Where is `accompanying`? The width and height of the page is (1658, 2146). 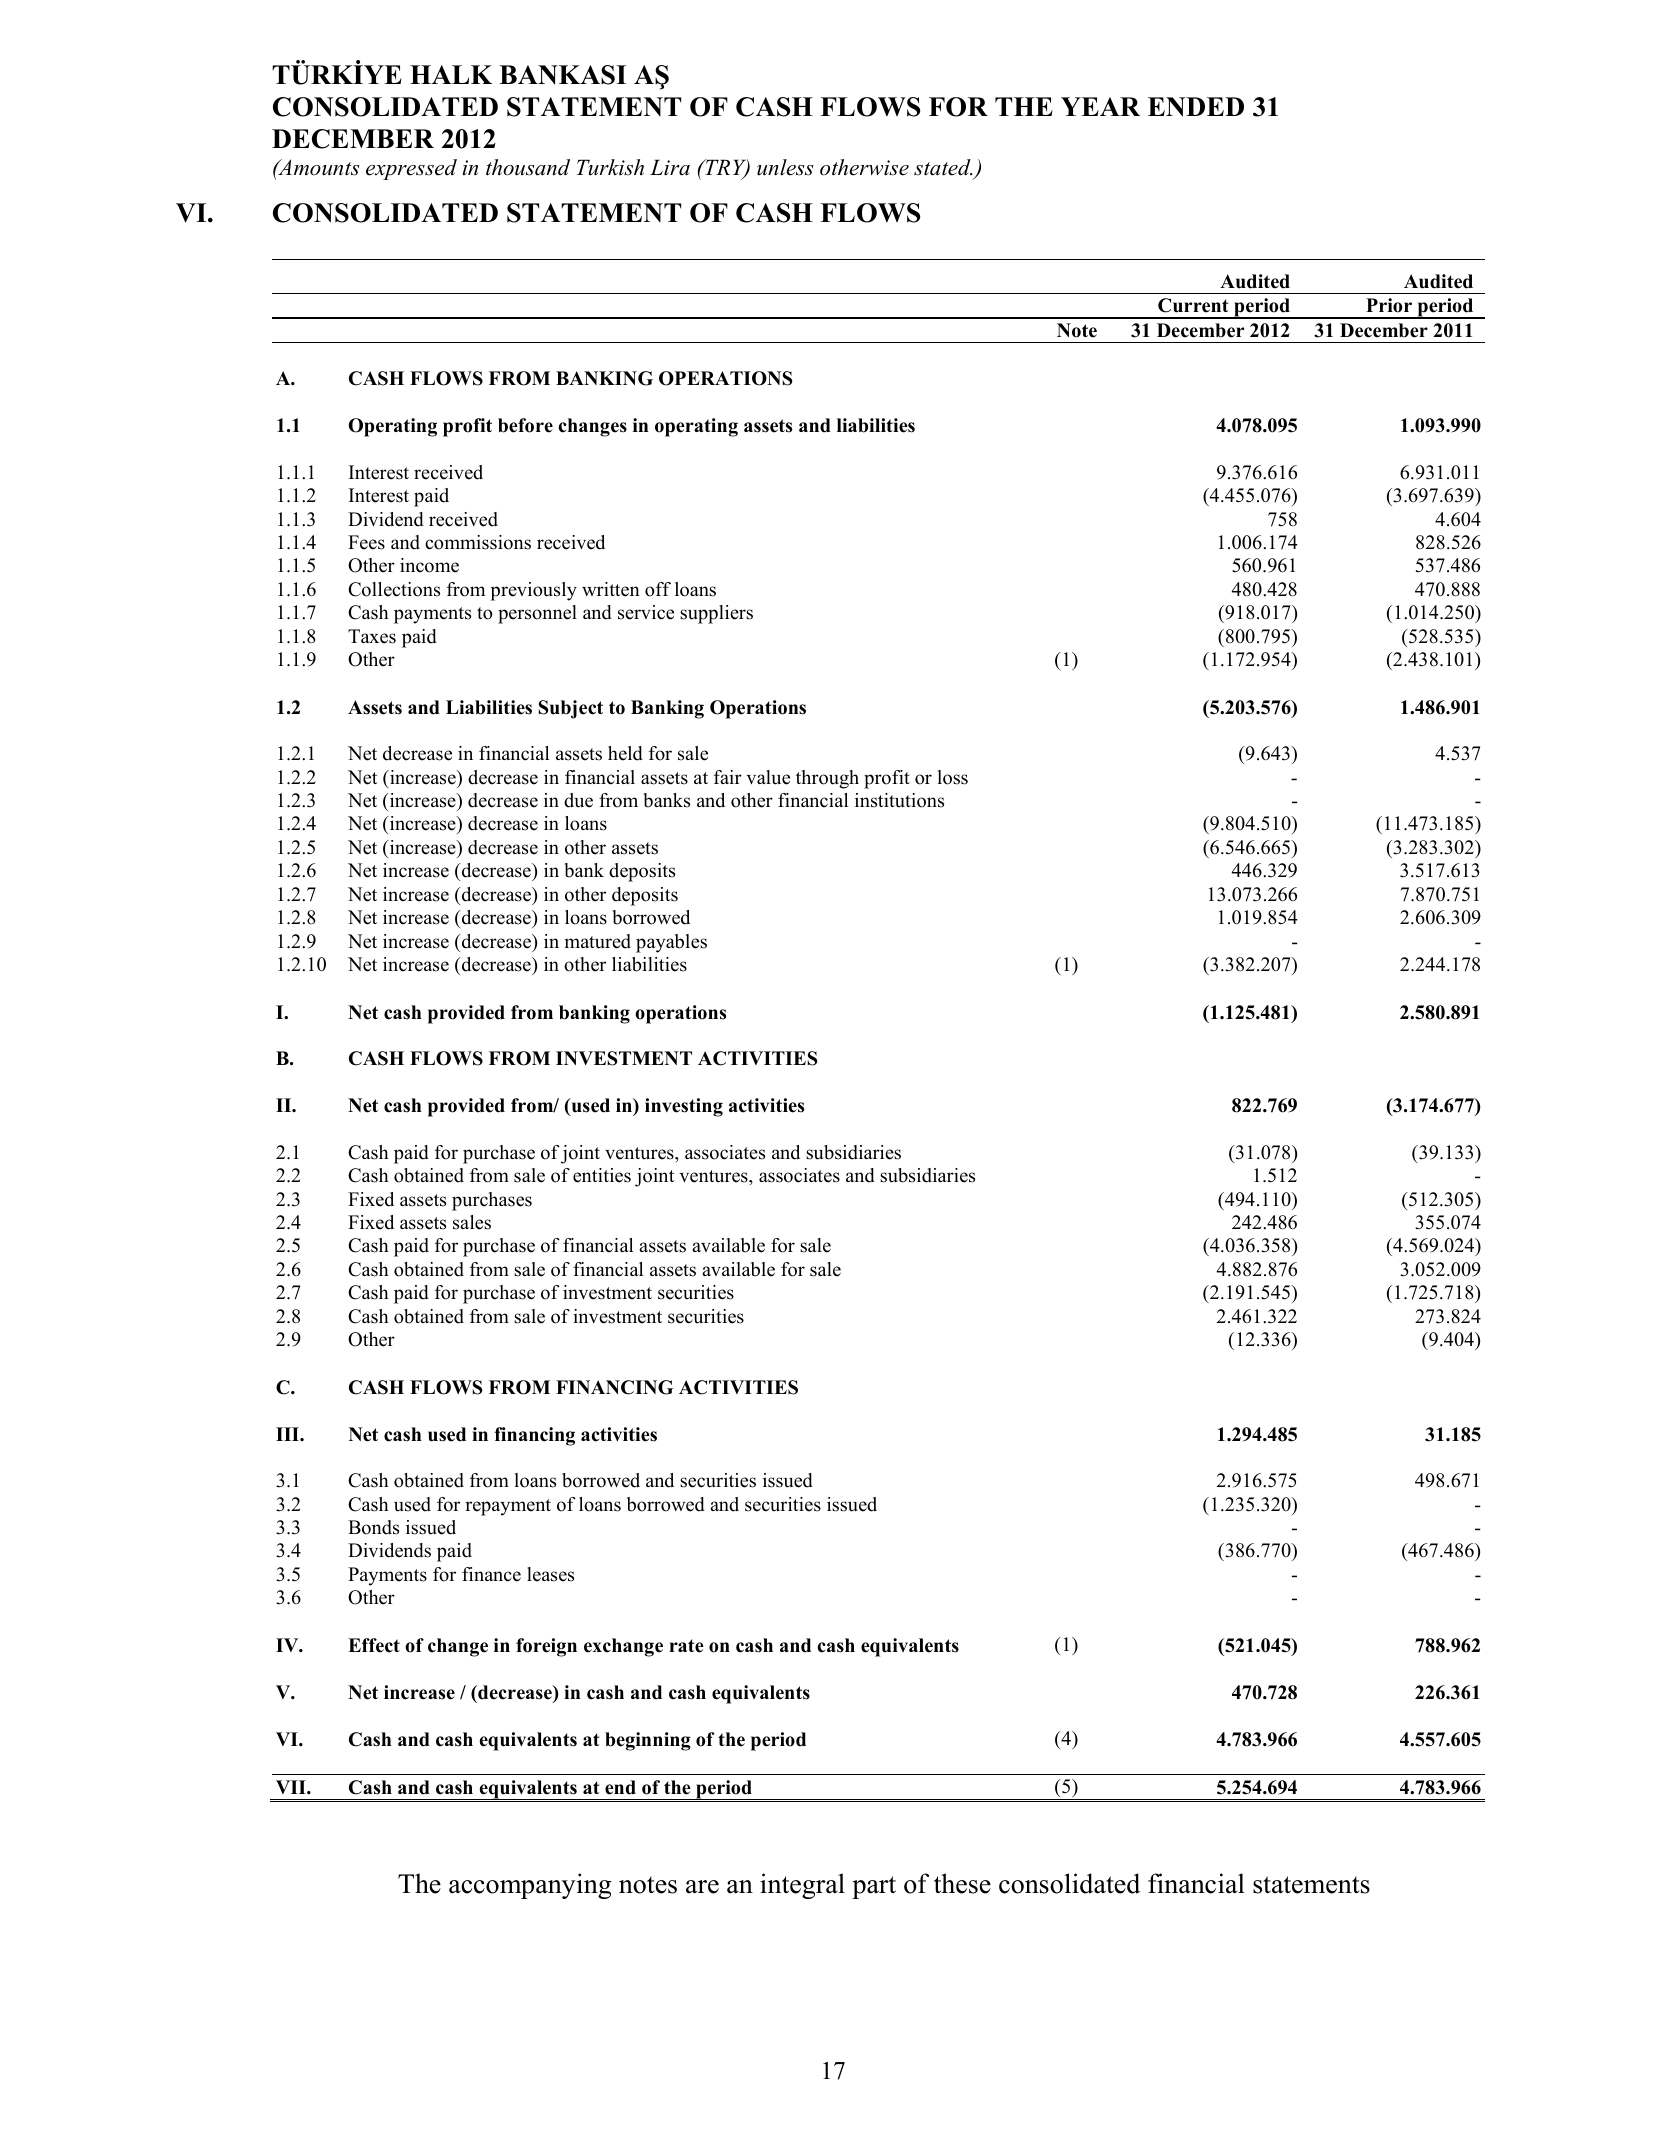 accompanying is located at coordinates (530, 1886).
